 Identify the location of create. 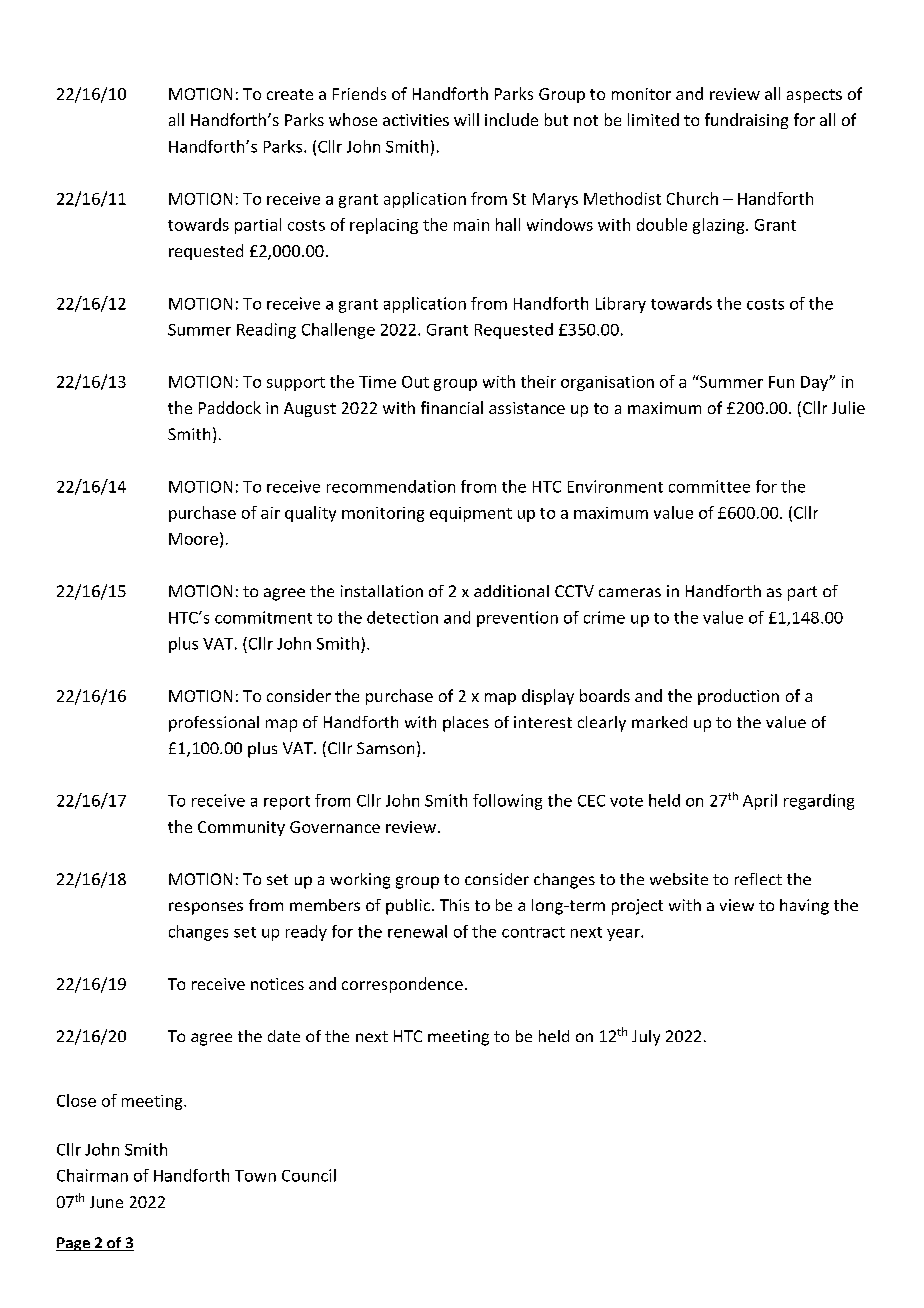
(290, 94).
